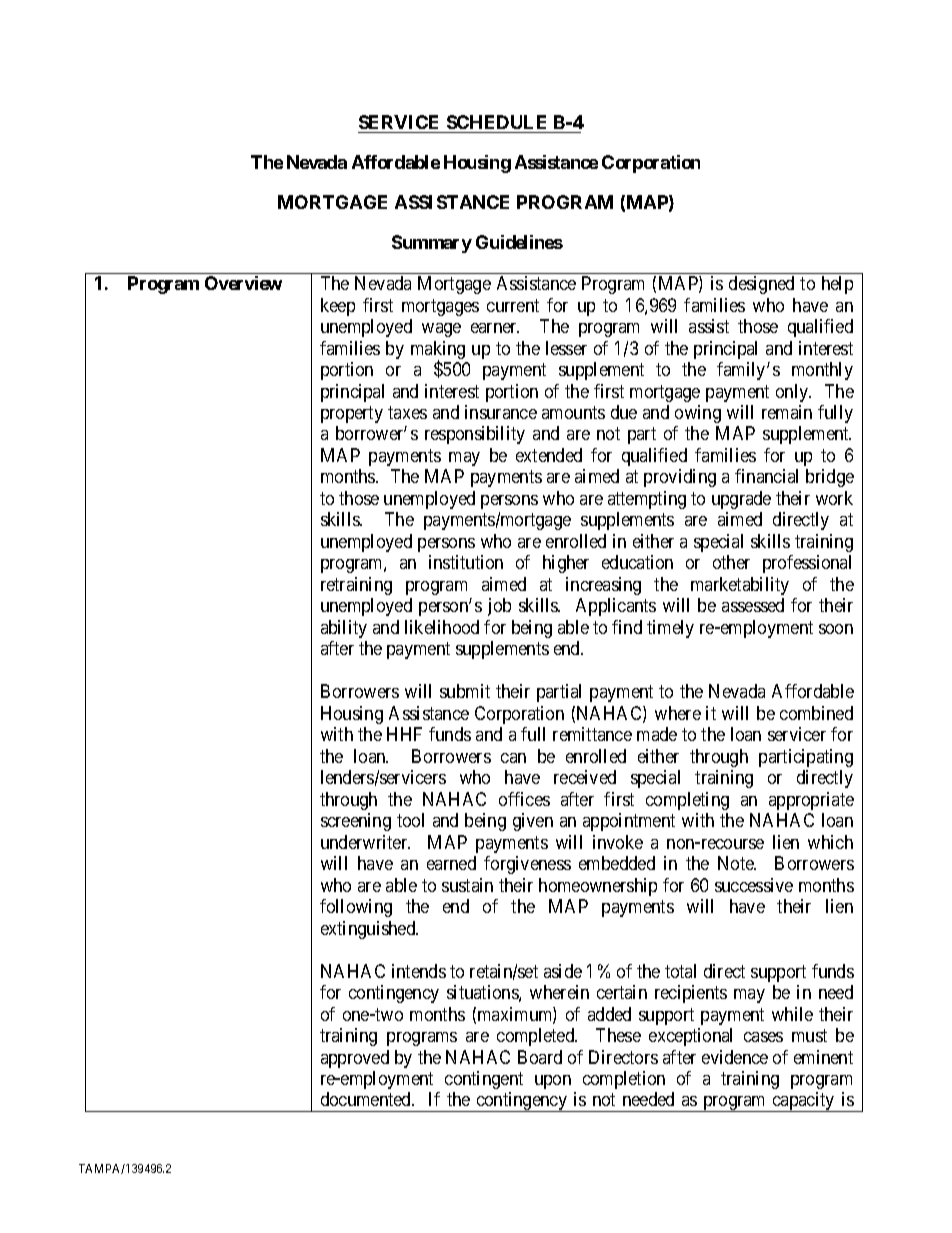 The image size is (952, 1233). What do you see at coordinates (496, 122) in the screenshot?
I see `SCHEDULE` at bounding box center [496, 122].
